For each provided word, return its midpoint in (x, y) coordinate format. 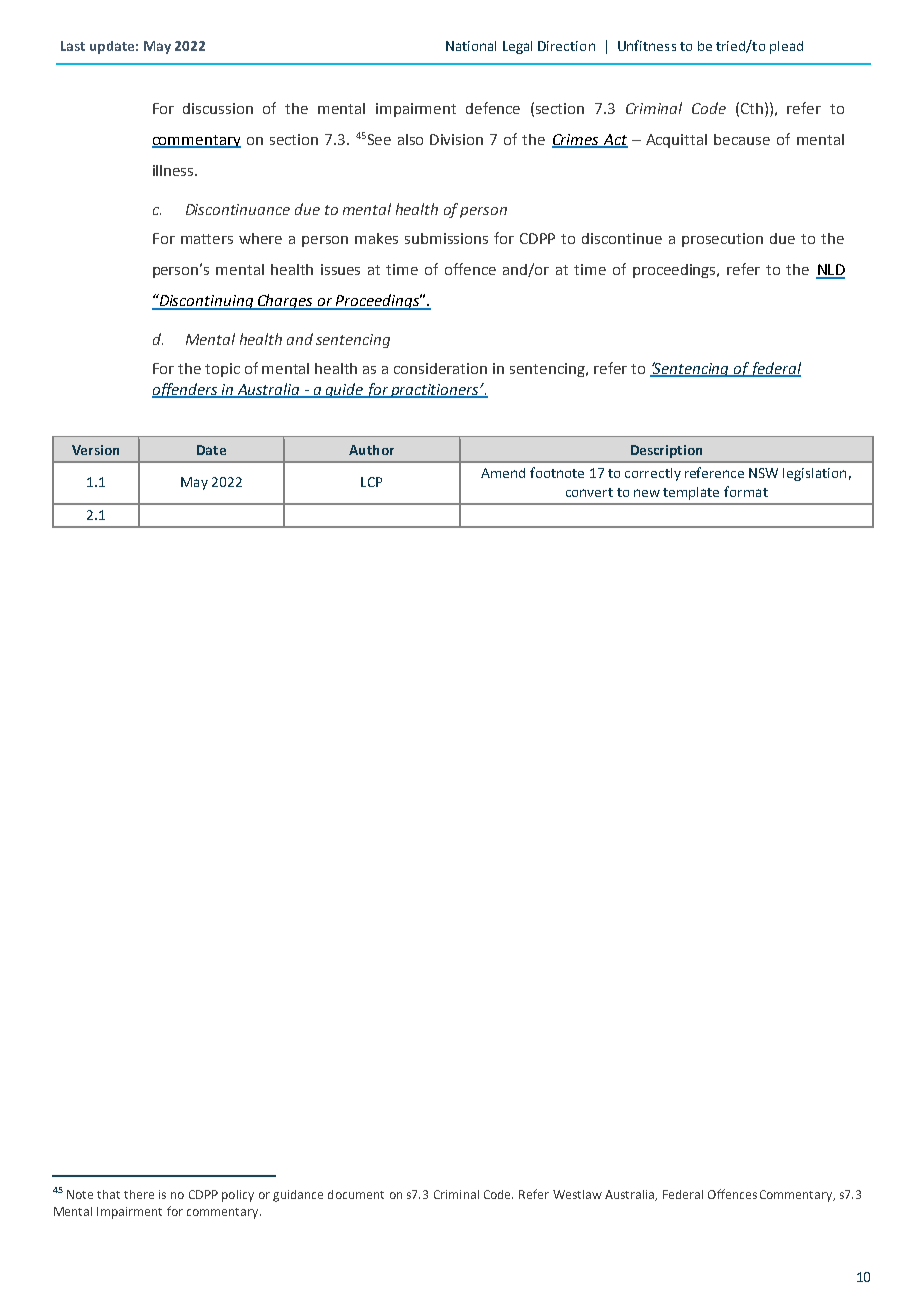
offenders (186, 390)
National (471, 46)
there (139, 1194)
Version (95, 450)
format (746, 491)
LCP (371, 482)
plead (786, 47)
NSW (763, 473)
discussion (218, 108)
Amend (503, 473)
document (356, 1194)
